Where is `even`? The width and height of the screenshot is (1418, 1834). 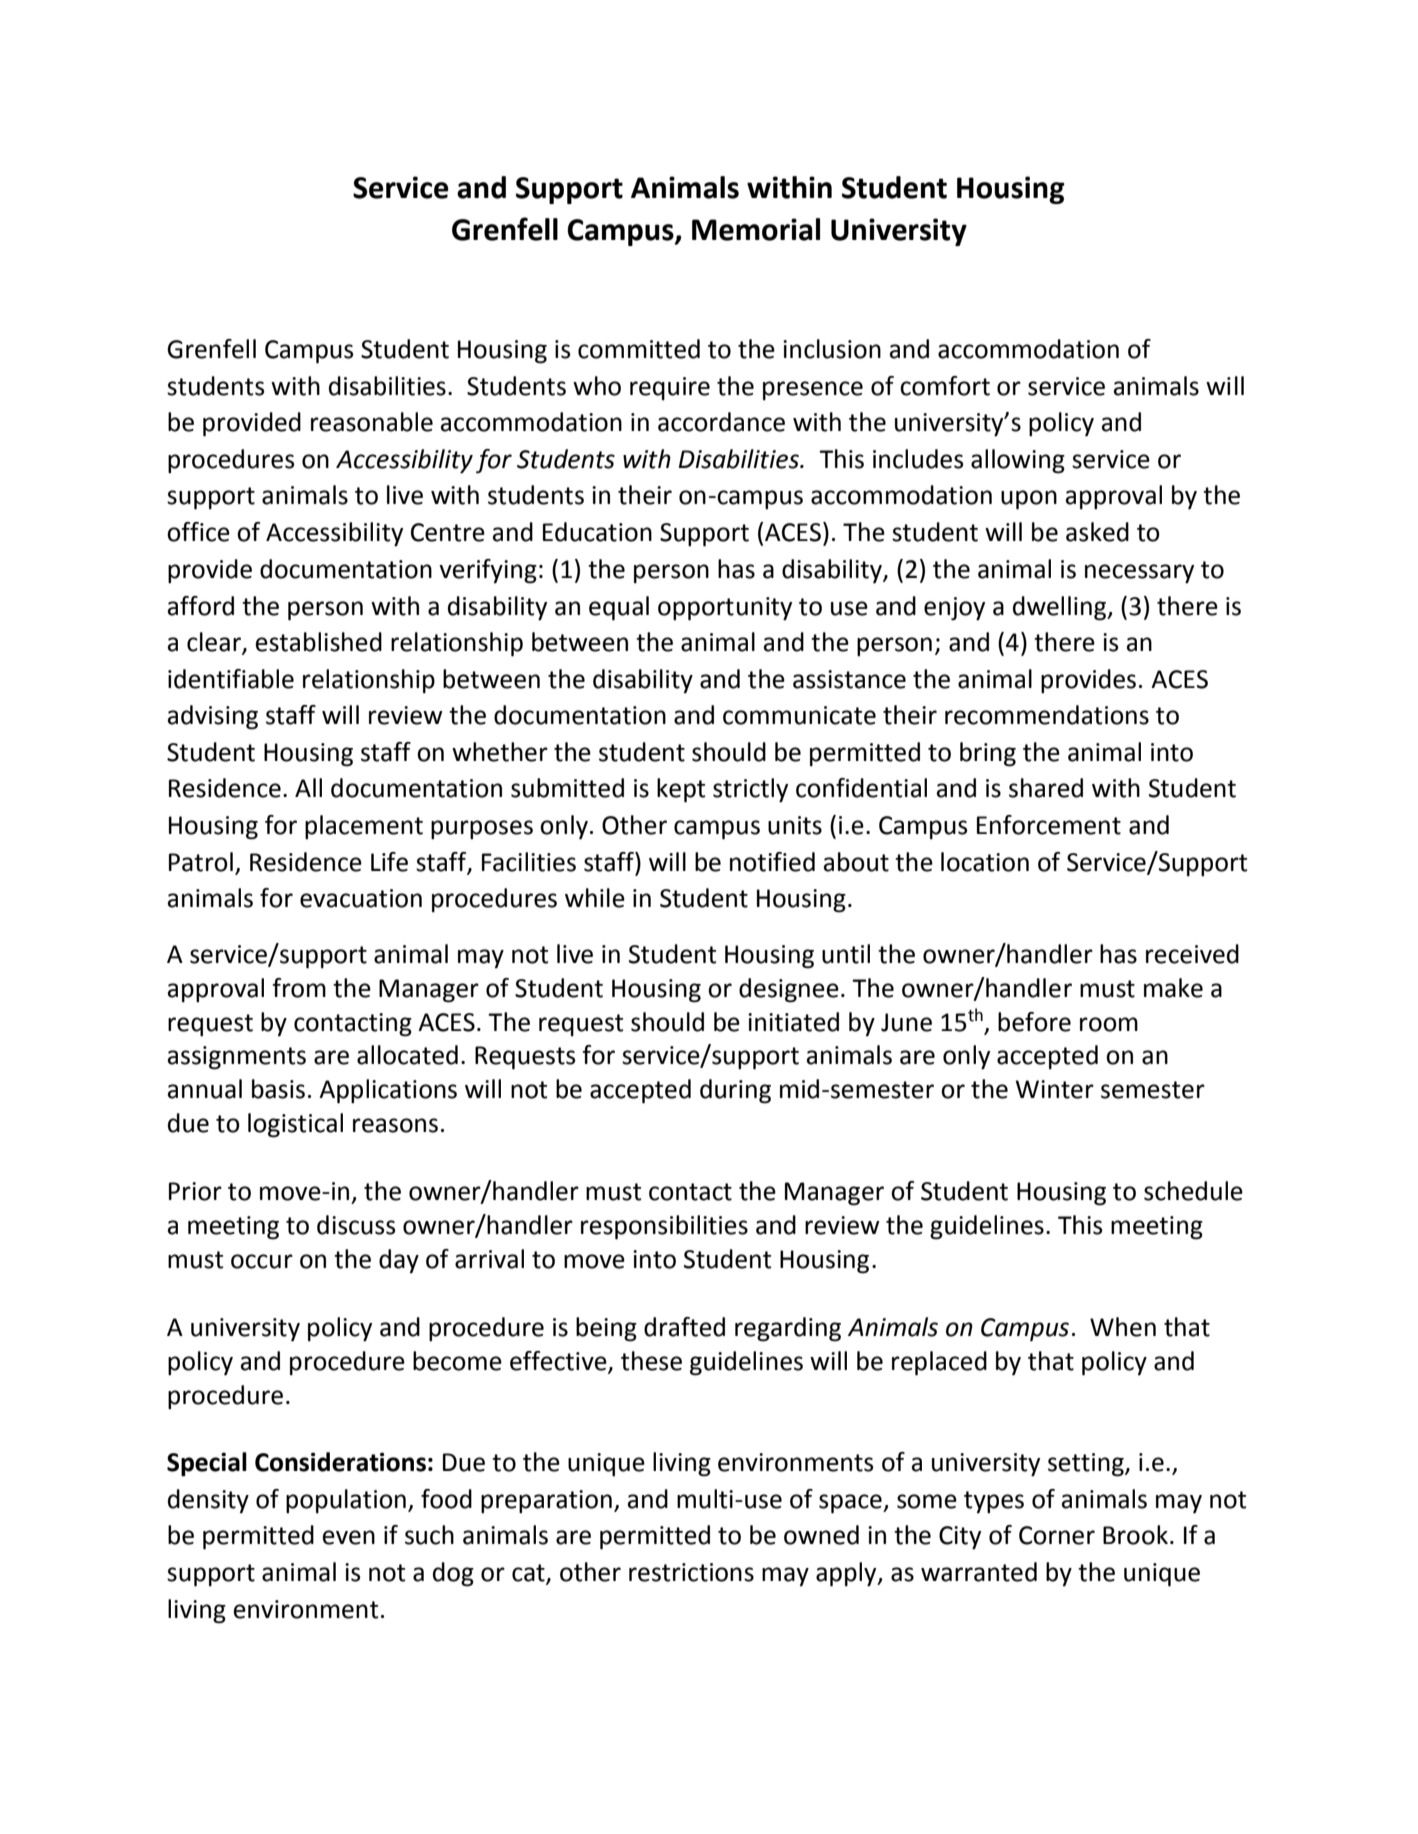 even is located at coordinates (349, 1537).
